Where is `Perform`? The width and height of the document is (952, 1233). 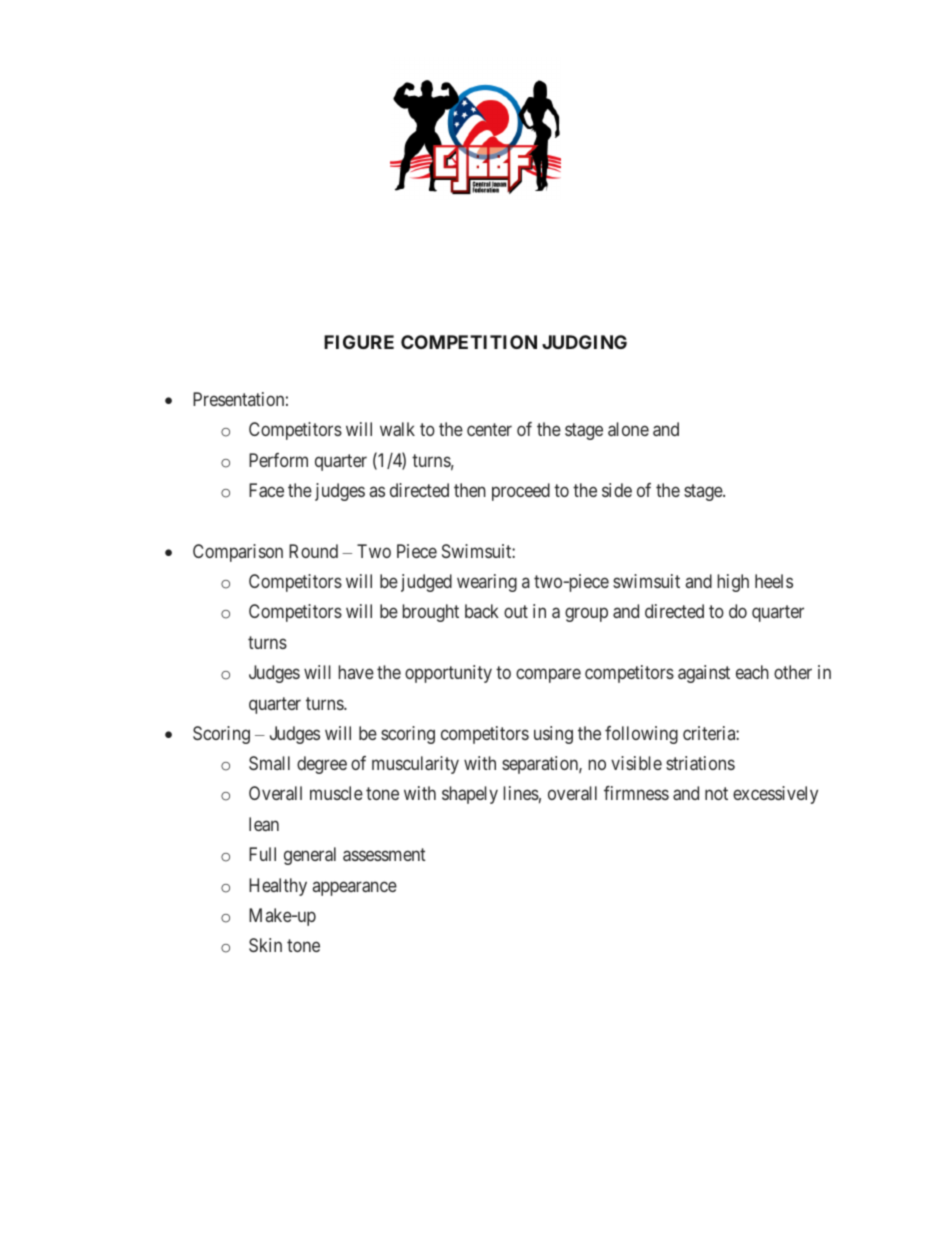 Perform is located at coordinates (278, 460).
